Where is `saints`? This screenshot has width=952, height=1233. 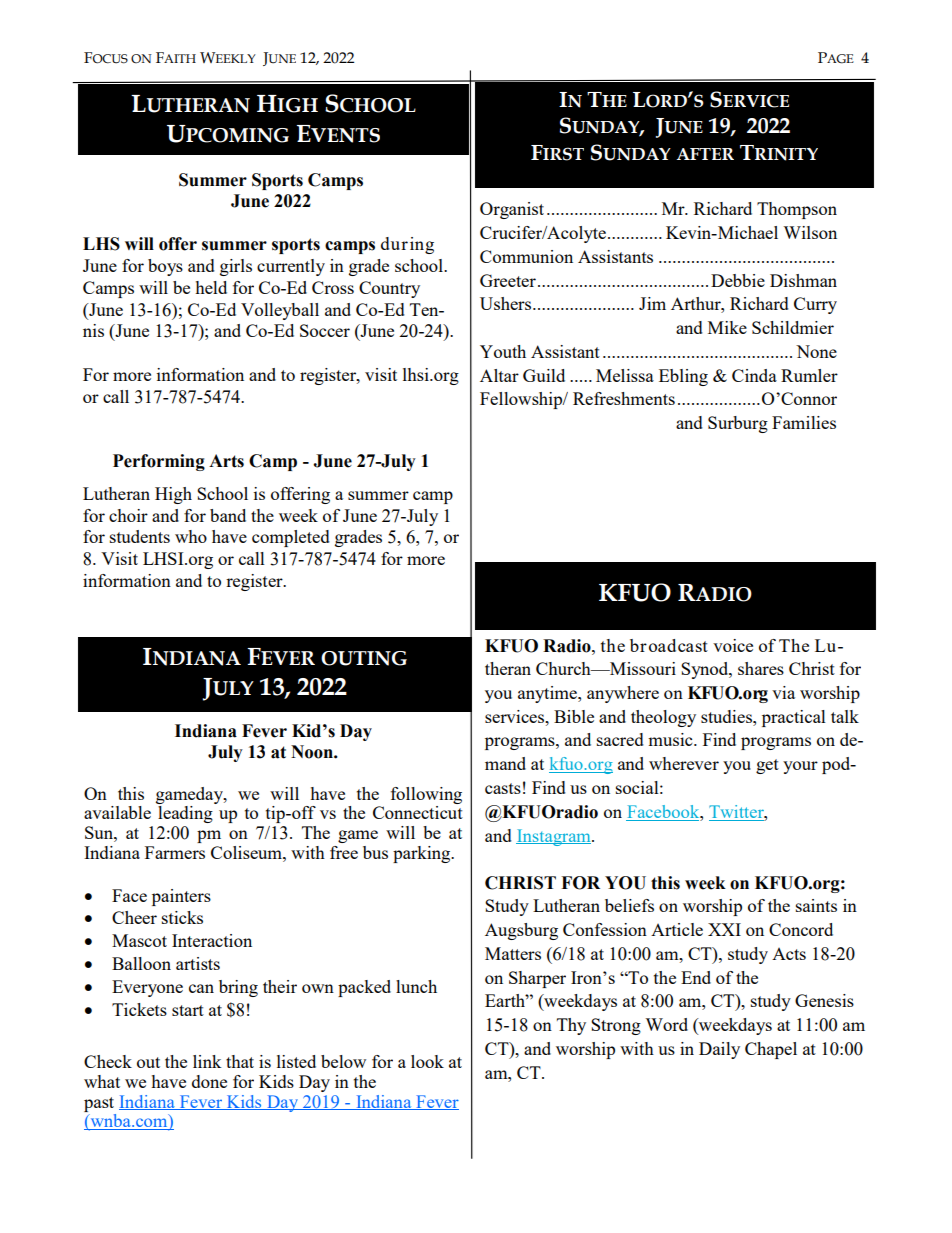
saints is located at coordinates (816, 905).
